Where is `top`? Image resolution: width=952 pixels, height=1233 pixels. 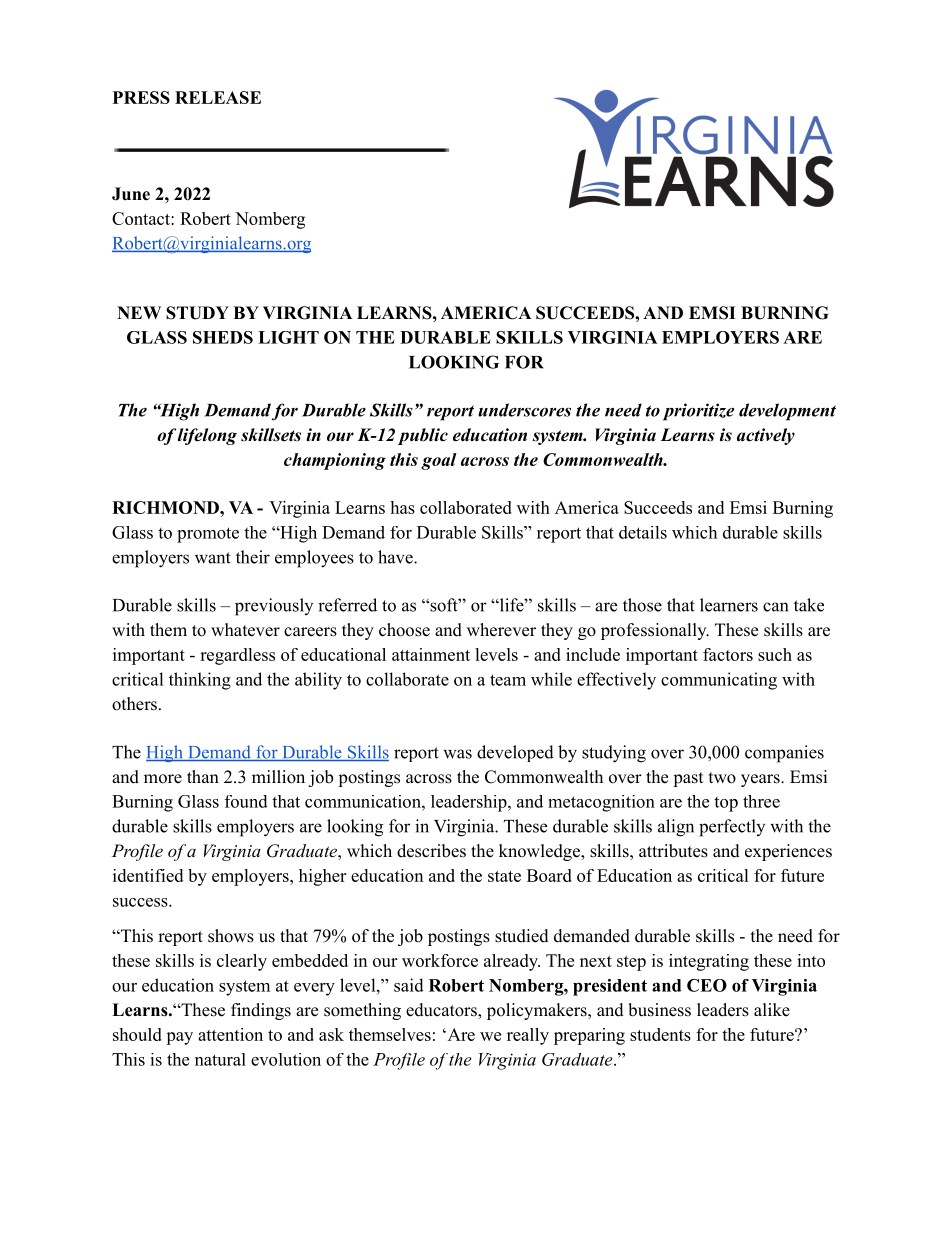
top is located at coordinates (726, 804).
